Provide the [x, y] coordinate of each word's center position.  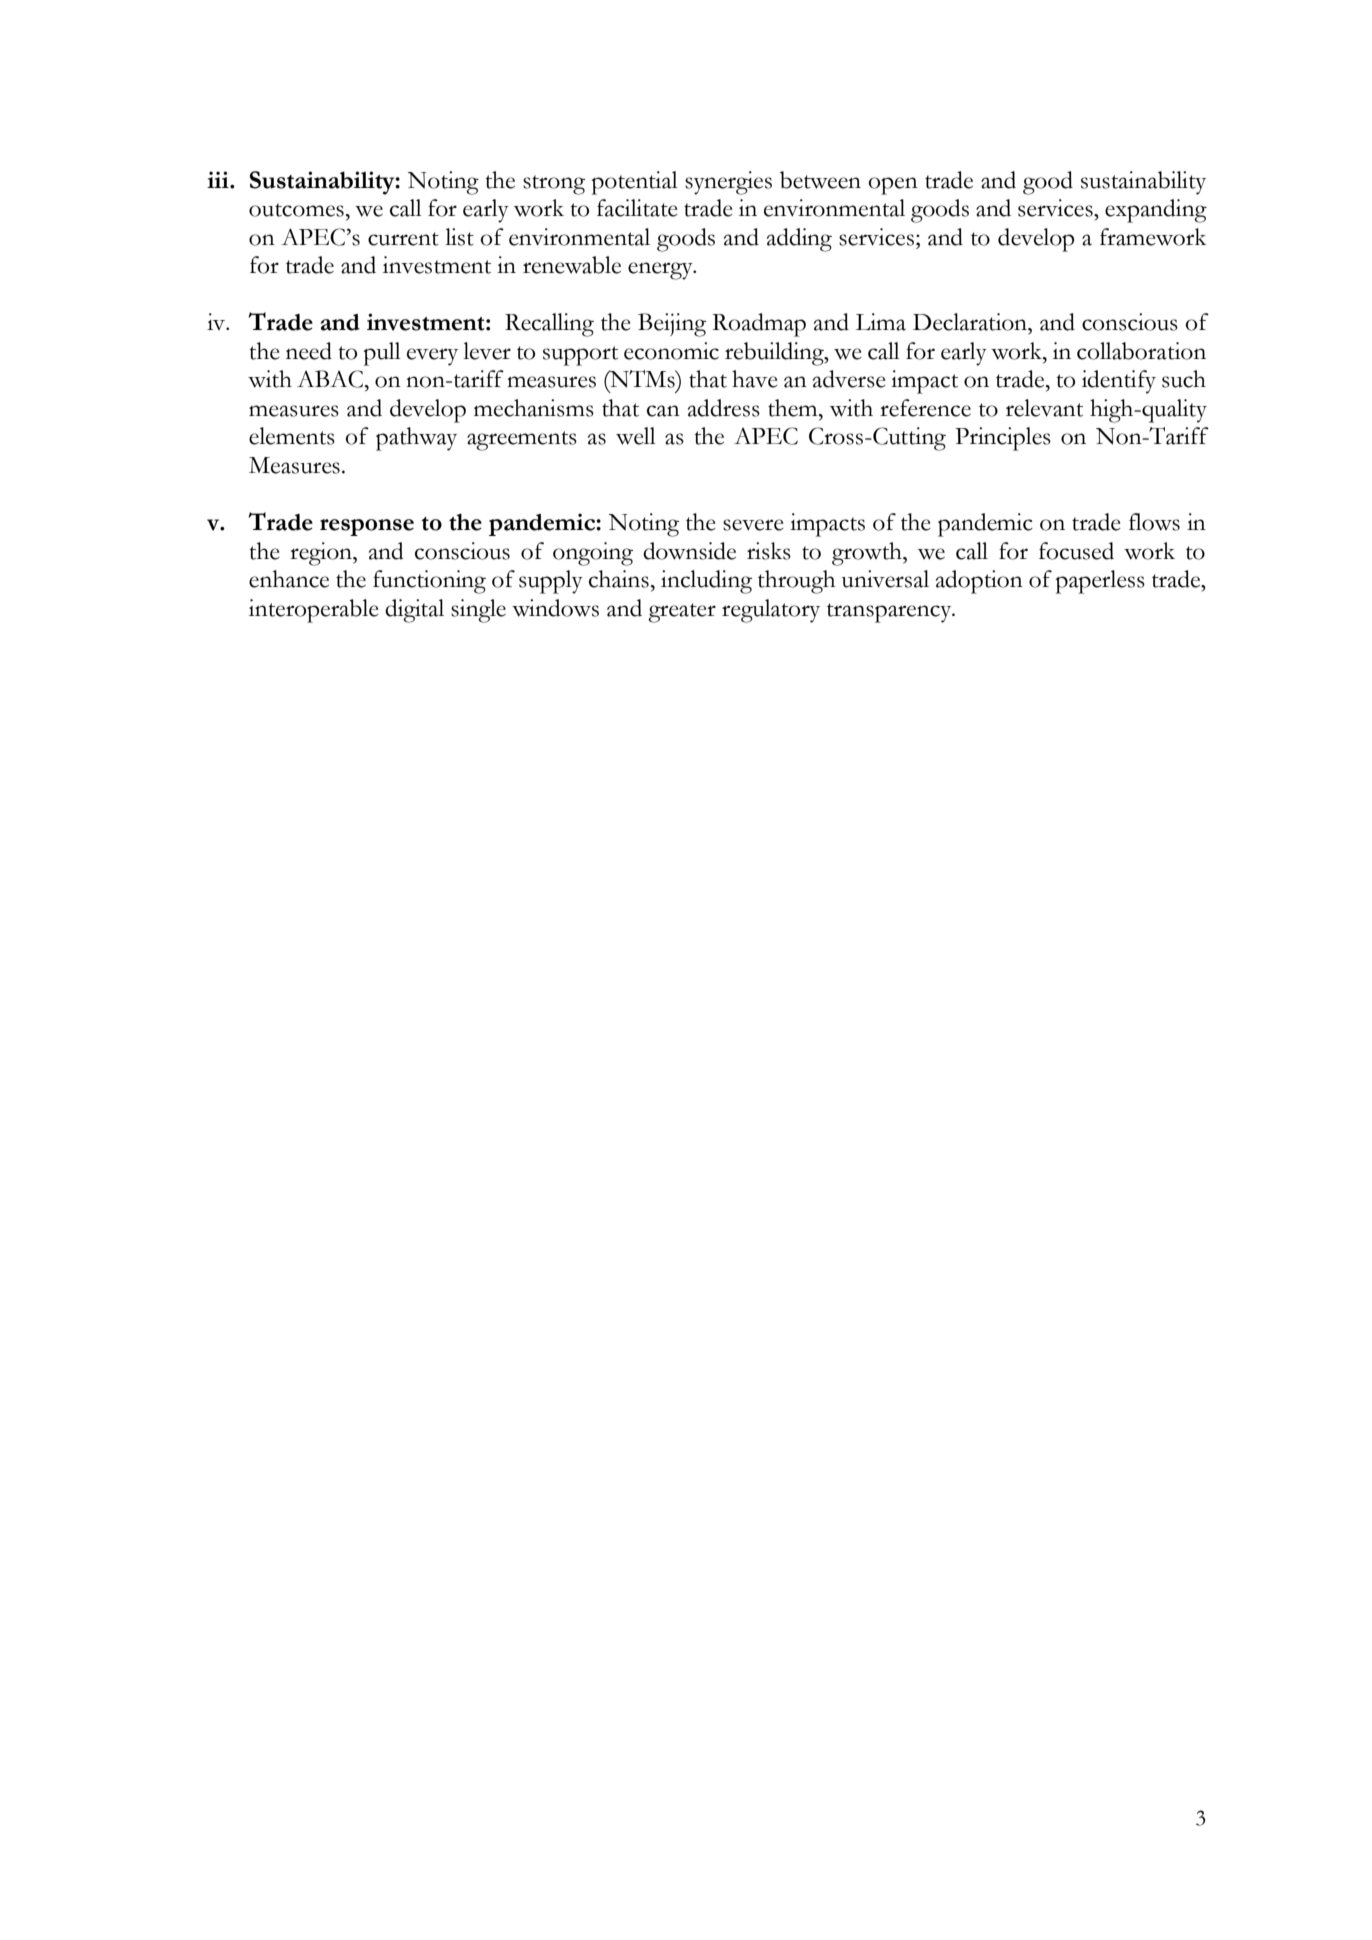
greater [682, 613]
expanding [1156, 211]
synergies [728, 183]
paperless [1100, 582]
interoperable [314, 611]
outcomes [296, 210]
